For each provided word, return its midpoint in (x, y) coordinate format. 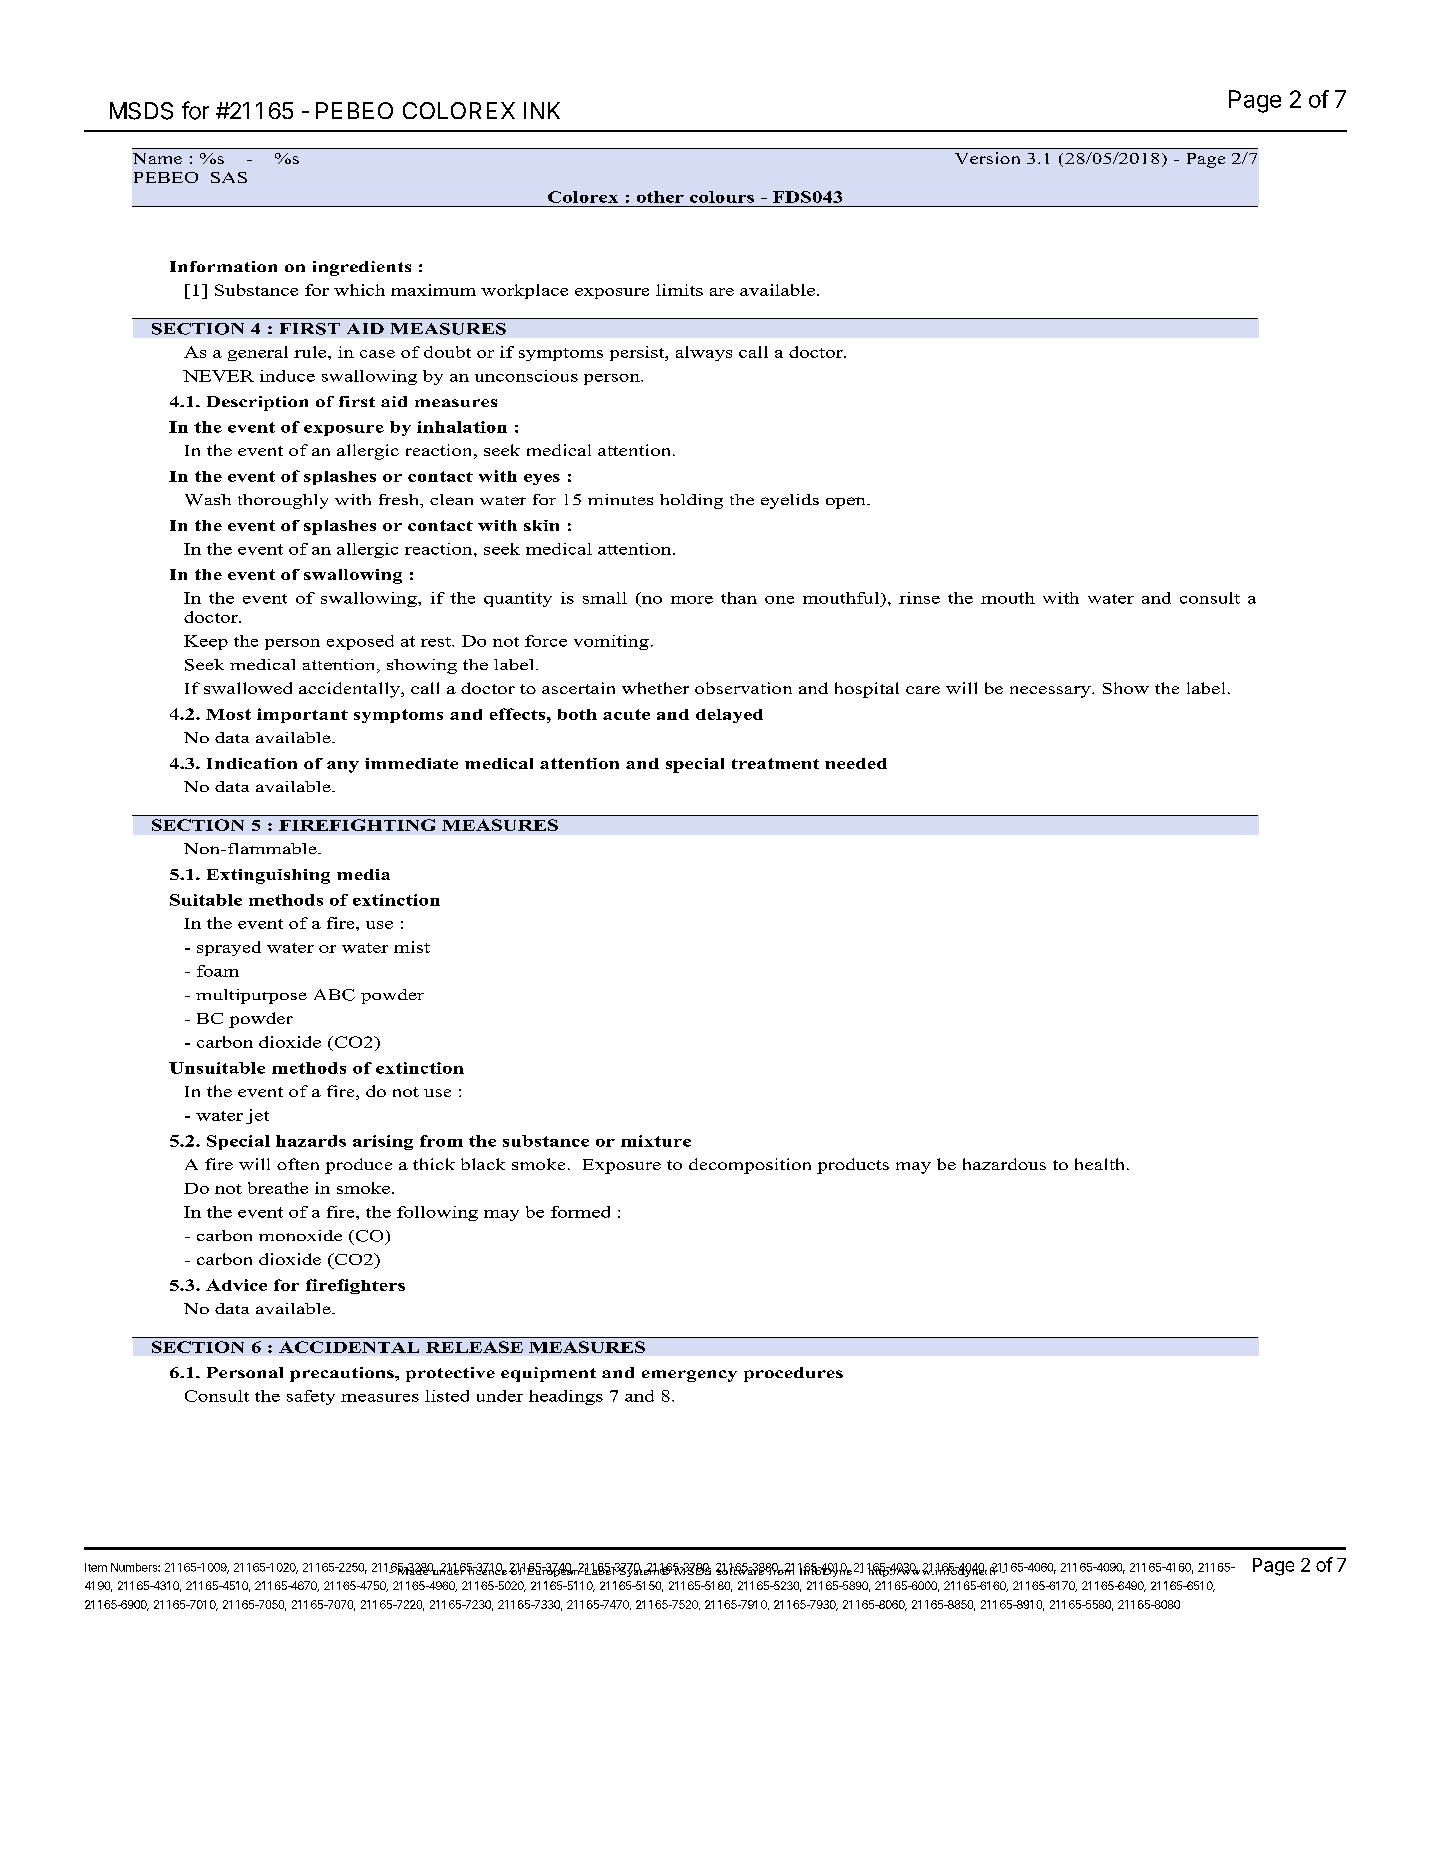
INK (542, 110)
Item (96, 1567)
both (577, 714)
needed (856, 763)
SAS (229, 177)
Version (987, 158)
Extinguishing (268, 876)
